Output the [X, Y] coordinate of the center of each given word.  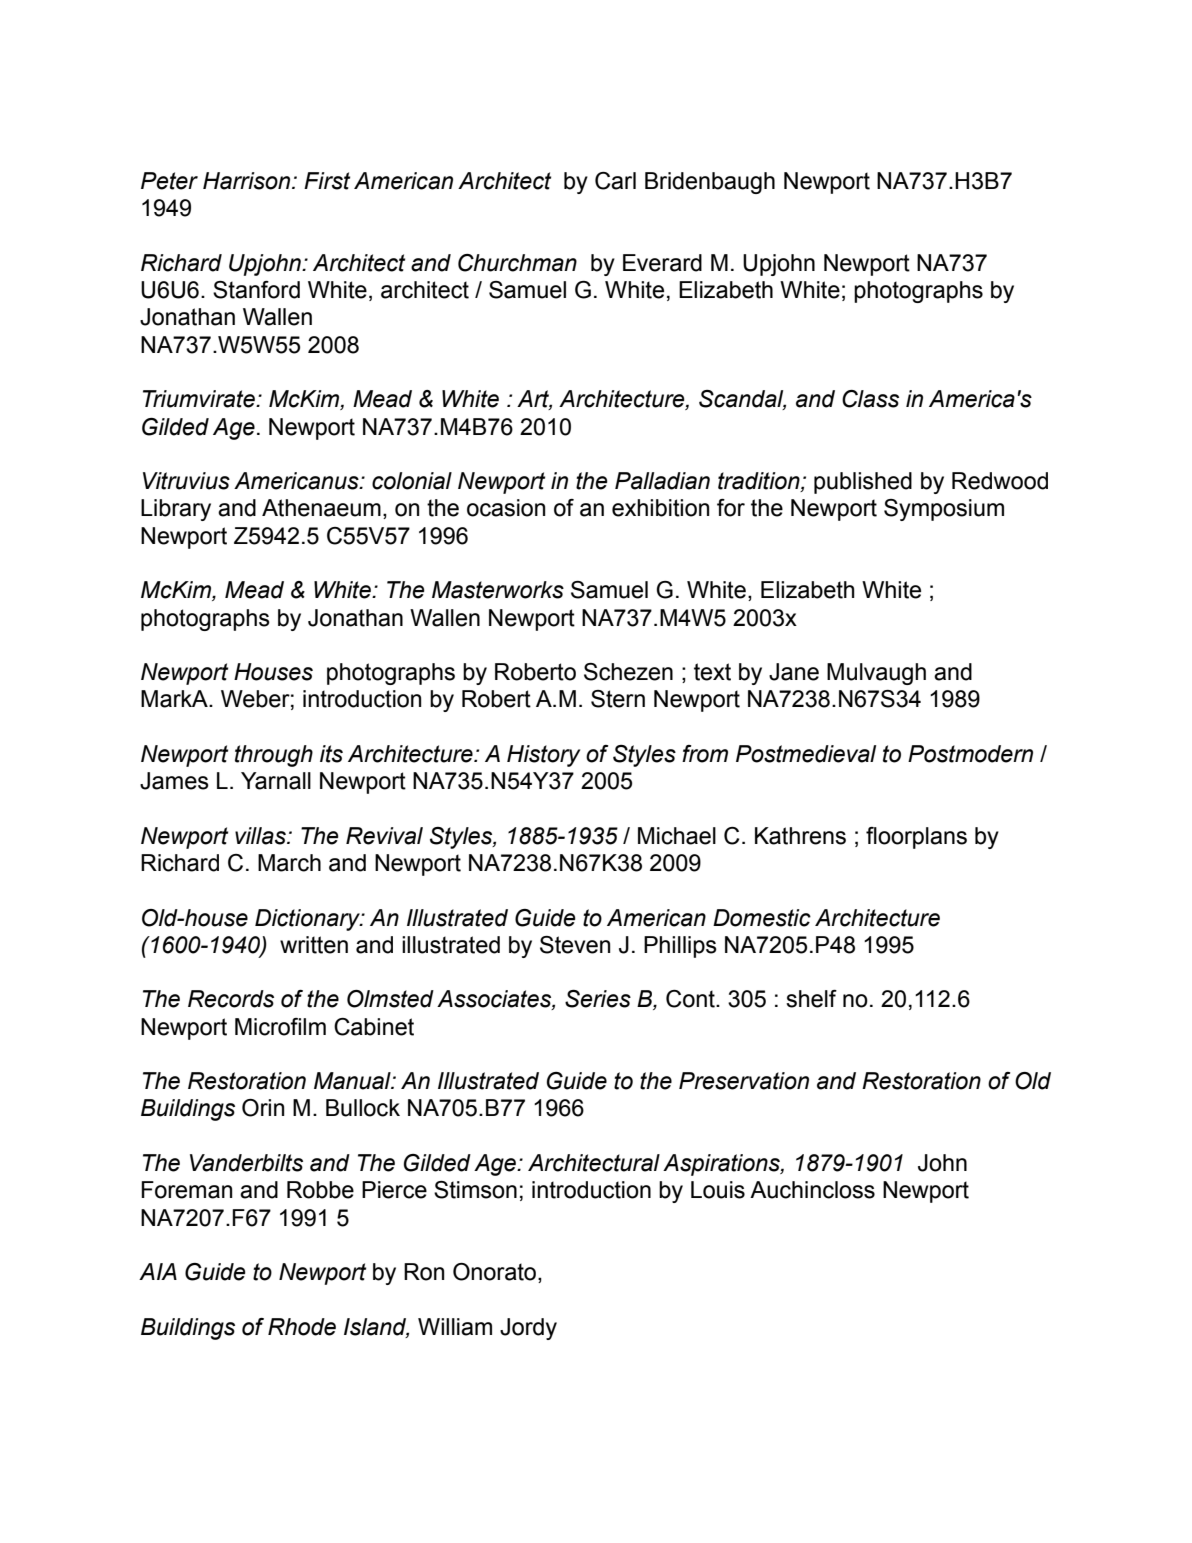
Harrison [248, 181]
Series [598, 999]
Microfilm [280, 1027]
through [274, 756]
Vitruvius [186, 481]
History [543, 756]
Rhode [302, 1327]
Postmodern [970, 754]
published [863, 483]
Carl [615, 181]
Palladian [662, 481]
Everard [662, 263]
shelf [811, 999]
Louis [718, 1190]
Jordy [528, 1329]
